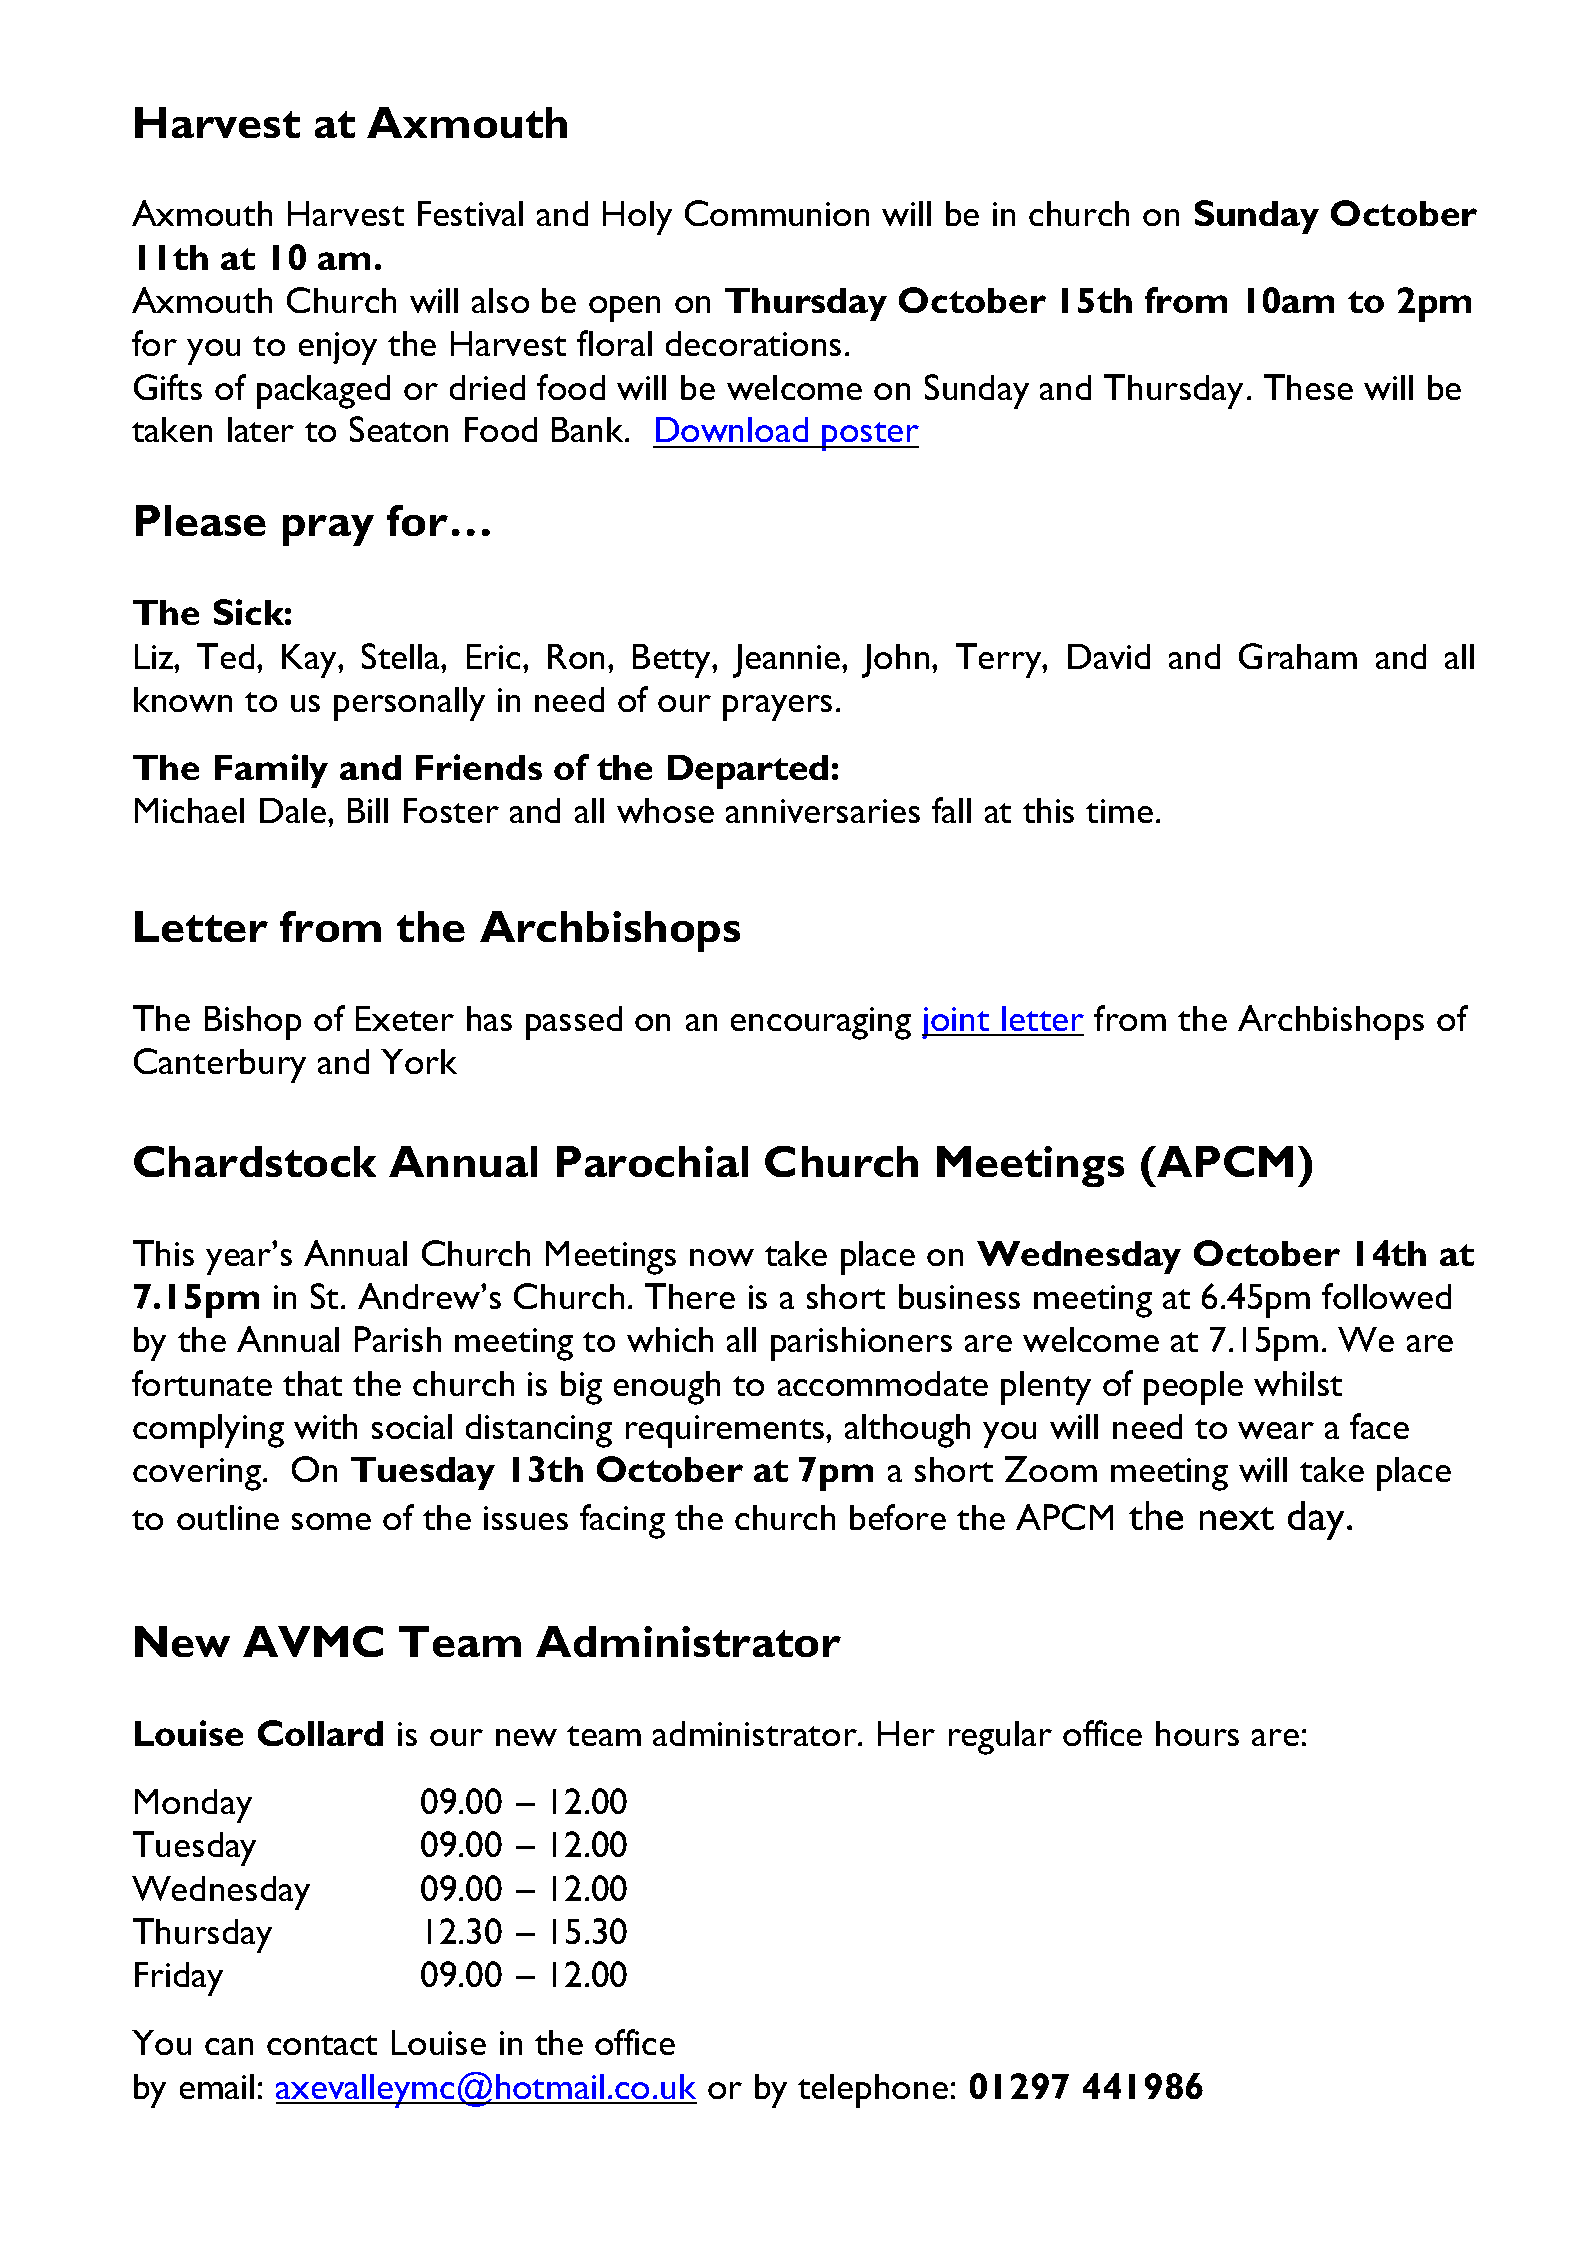 The height and width of the document is (2246, 1588). Describe the element at coordinates (1308, 387) in the document. I see `These` at that location.
